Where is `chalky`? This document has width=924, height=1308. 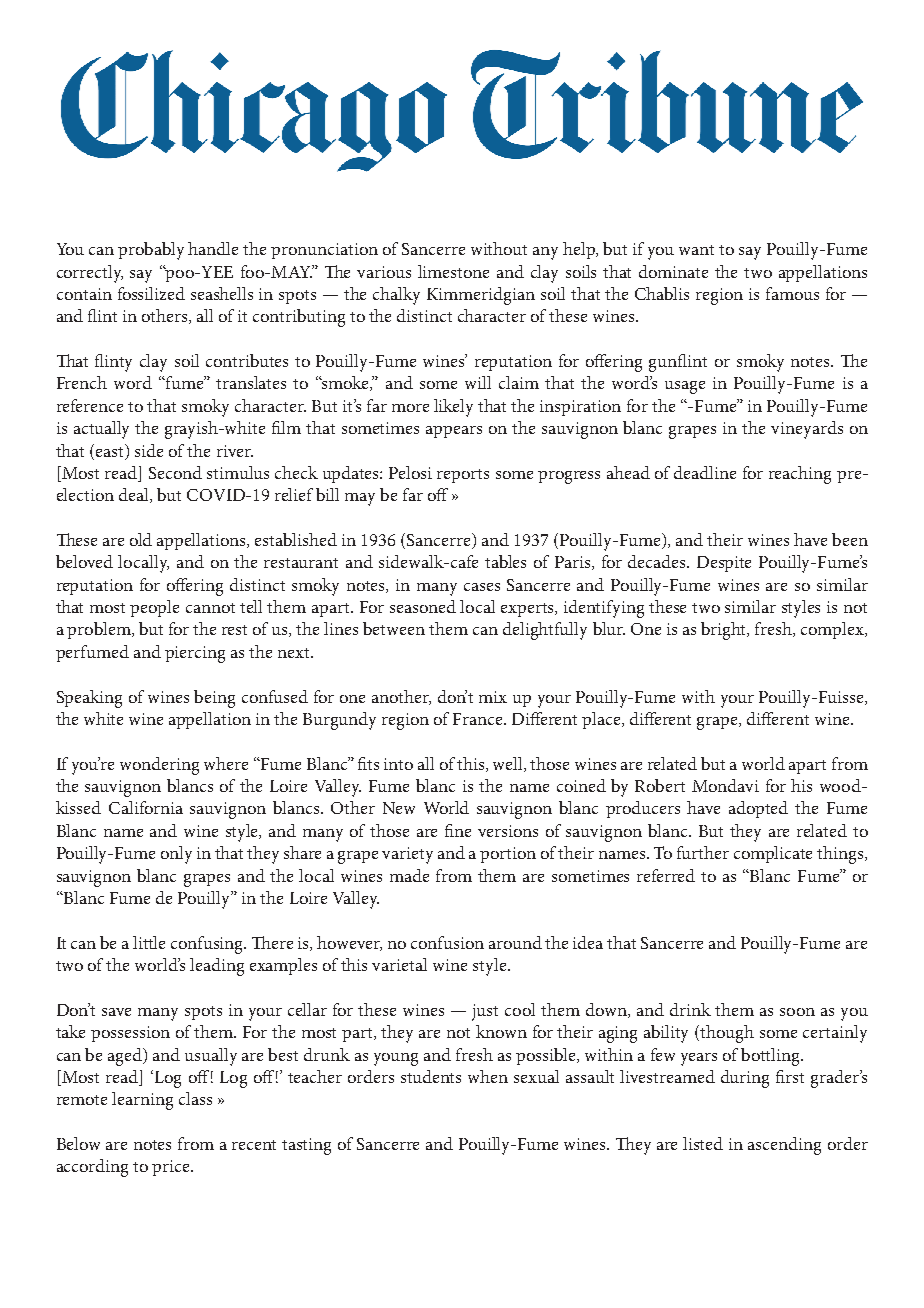 chalky is located at coordinates (396, 296).
